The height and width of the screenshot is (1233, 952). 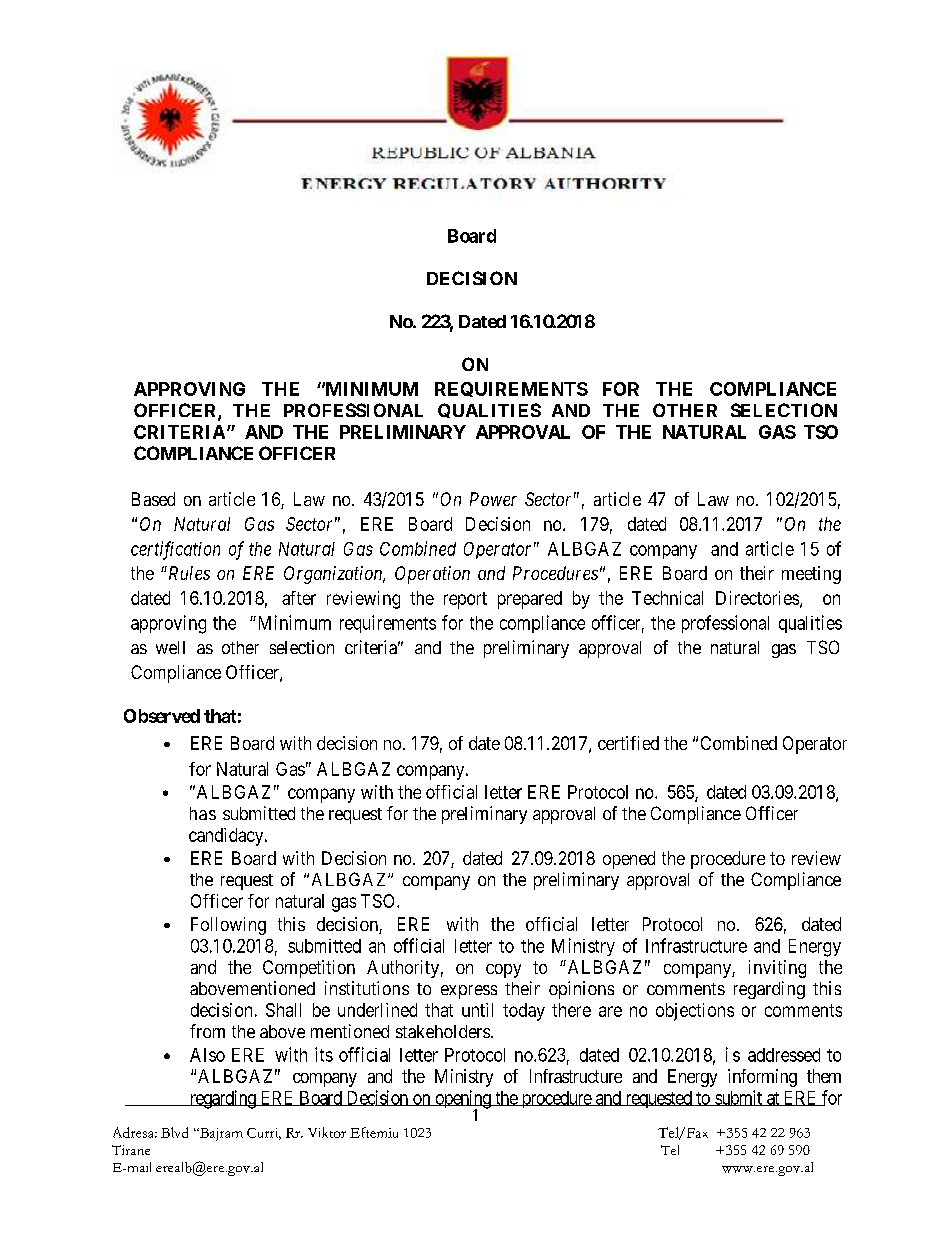 What do you see at coordinates (777, 969) in the screenshot?
I see `inviting` at bounding box center [777, 969].
